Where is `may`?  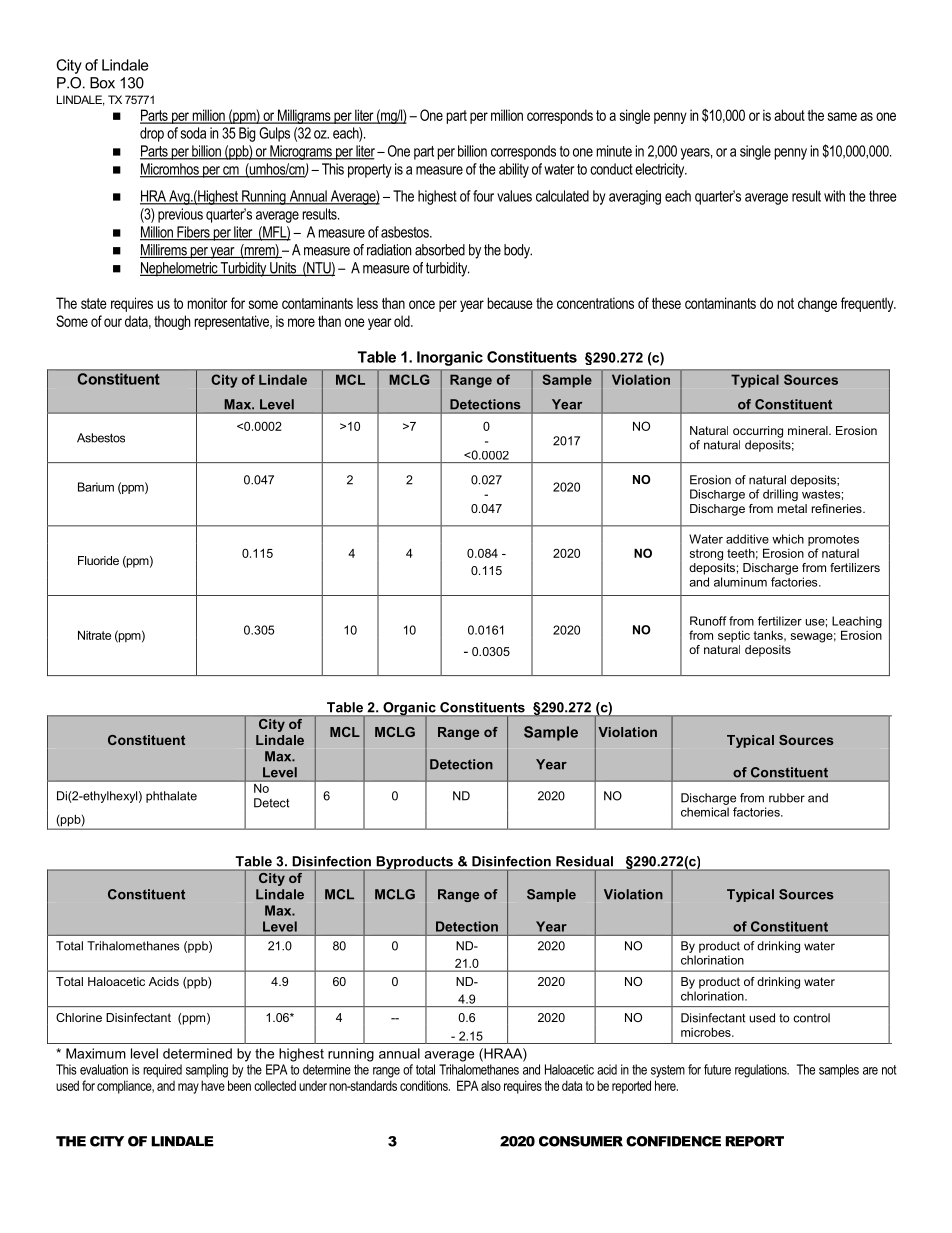 may is located at coordinates (188, 1088).
